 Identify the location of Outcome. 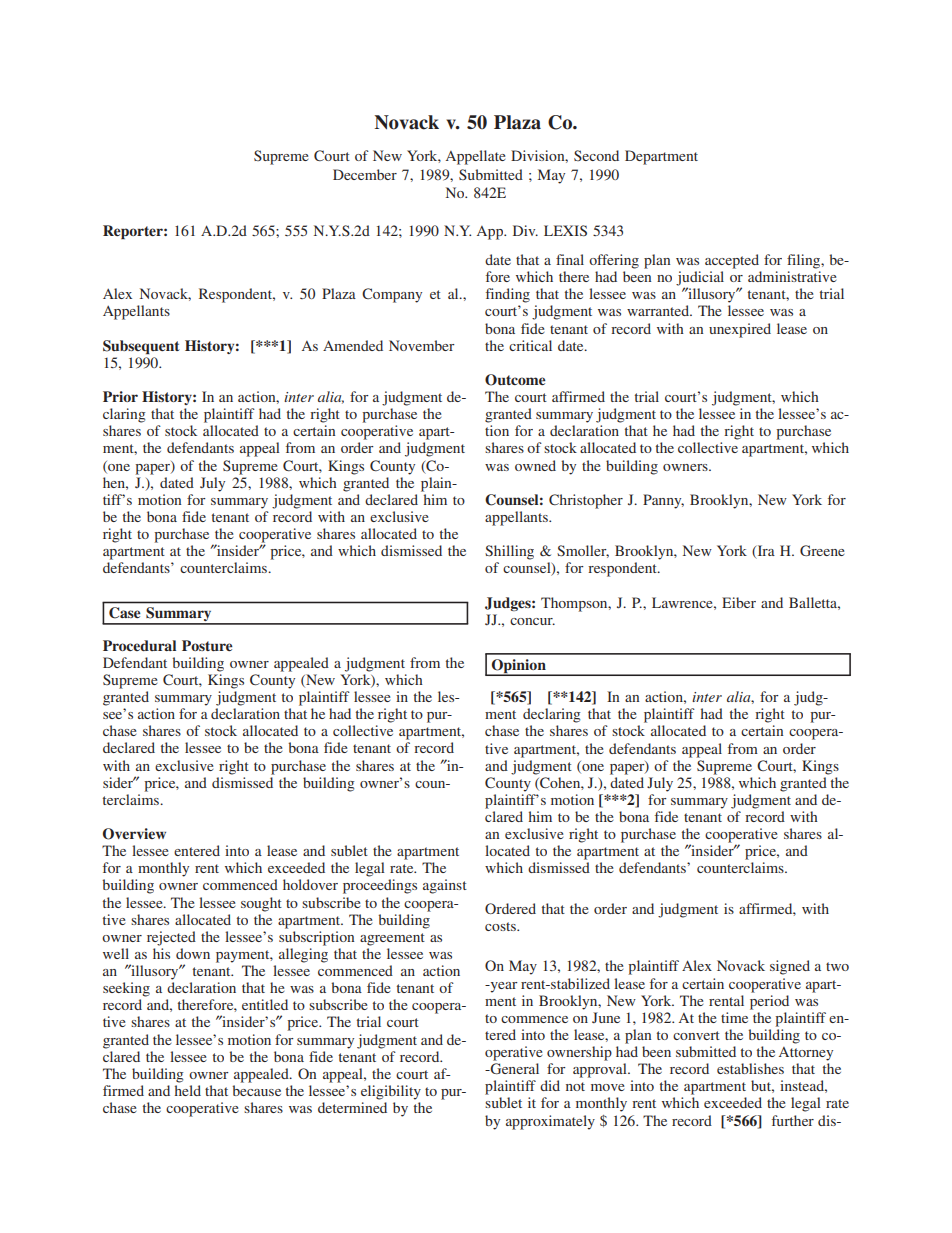
(515, 380).
